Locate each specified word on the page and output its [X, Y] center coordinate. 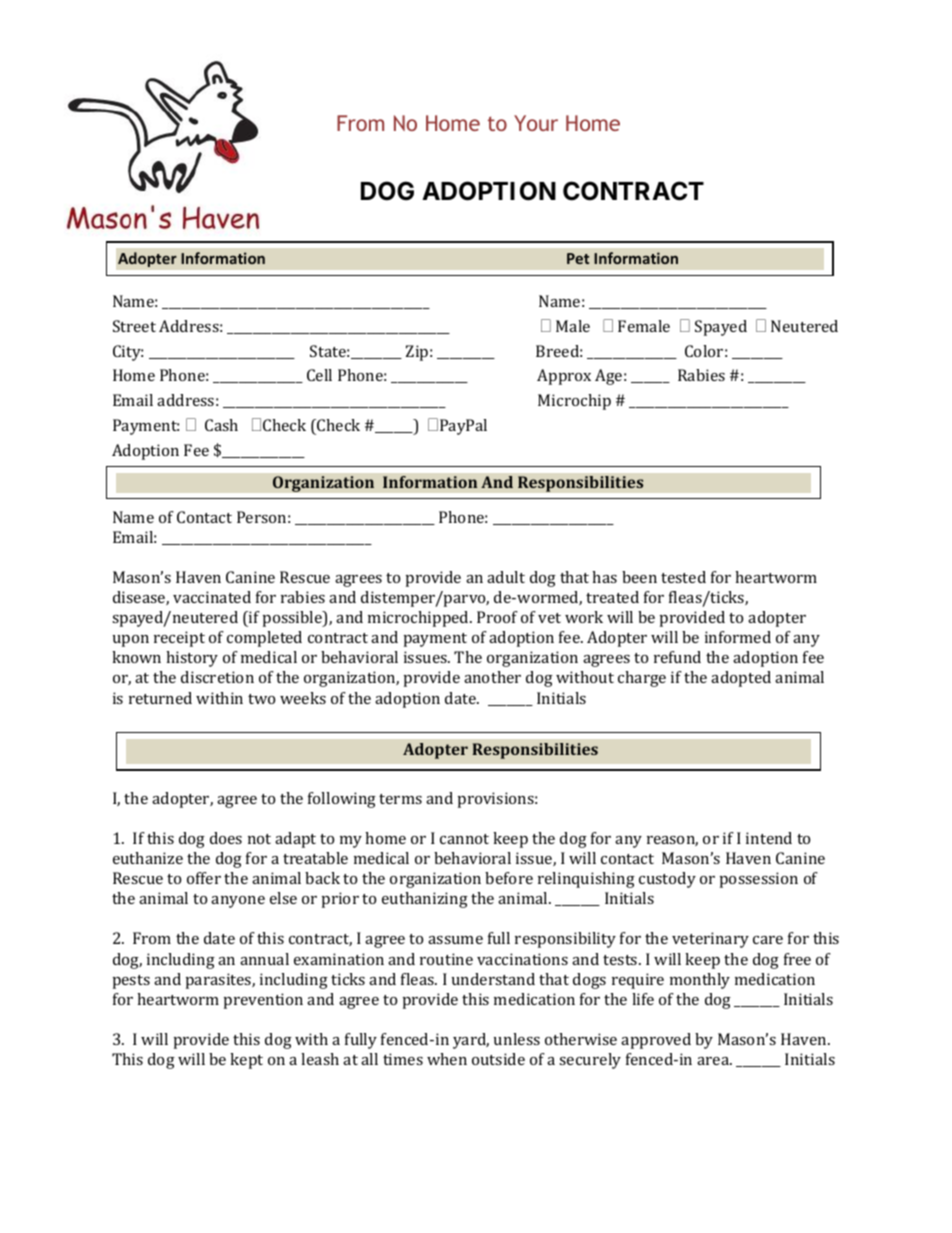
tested [683, 577]
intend [769, 838]
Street [134, 326]
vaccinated [212, 597]
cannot [464, 839]
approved [656, 1041]
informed [738, 637]
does [226, 838]
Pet [578, 258]
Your [536, 123]
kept [246, 1061]
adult [506, 577]
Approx [564, 377]
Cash [221, 425]
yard [471, 1041]
